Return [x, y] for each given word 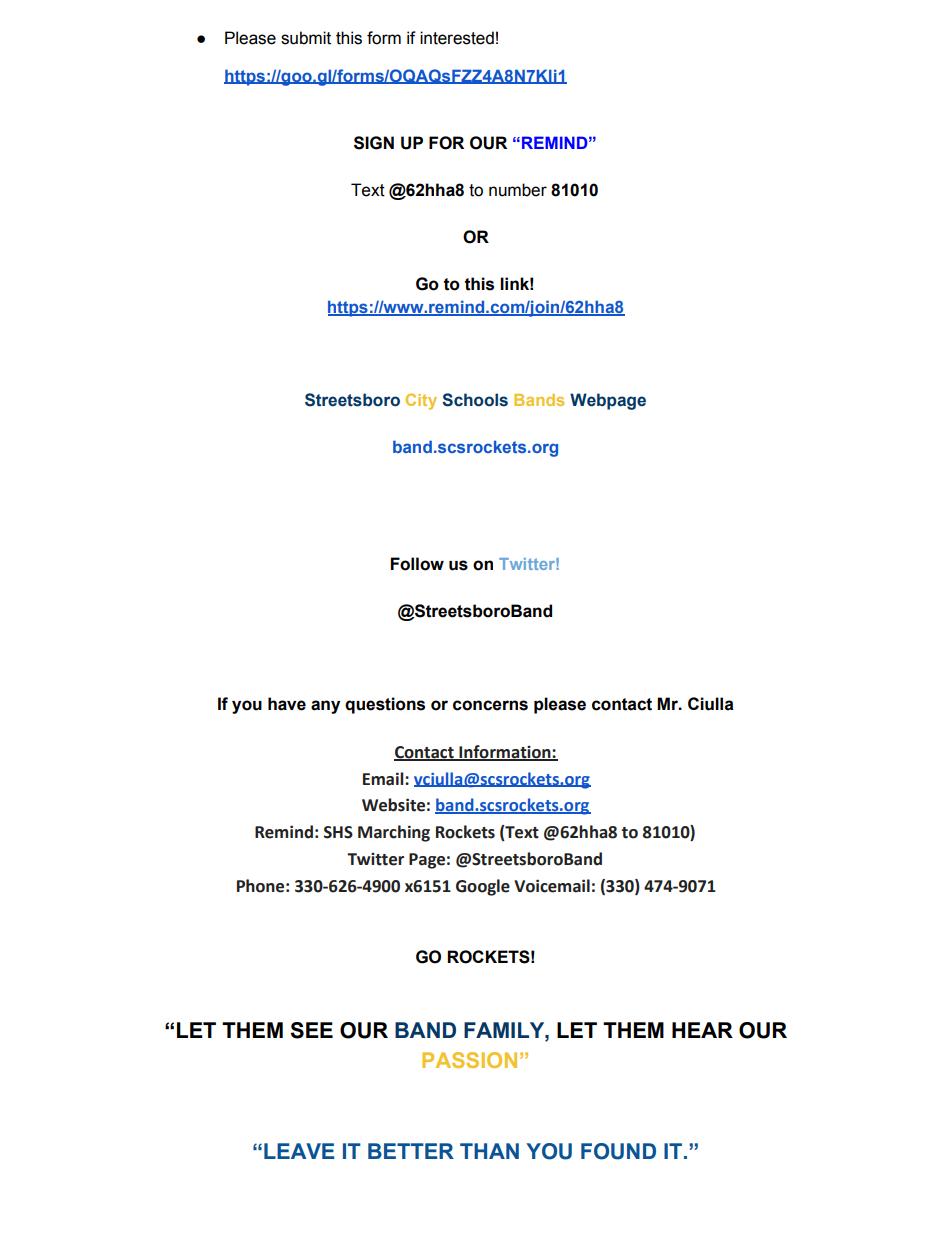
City [421, 401]
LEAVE [299, 1151]
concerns [490, 705]
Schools [475, 400]
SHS [338, 832]
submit [306, 38]
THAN [489, 1151]
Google [483, 887]
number [518, 190]
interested [457, 38]
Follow [417, 564]
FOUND [618, 1151]
